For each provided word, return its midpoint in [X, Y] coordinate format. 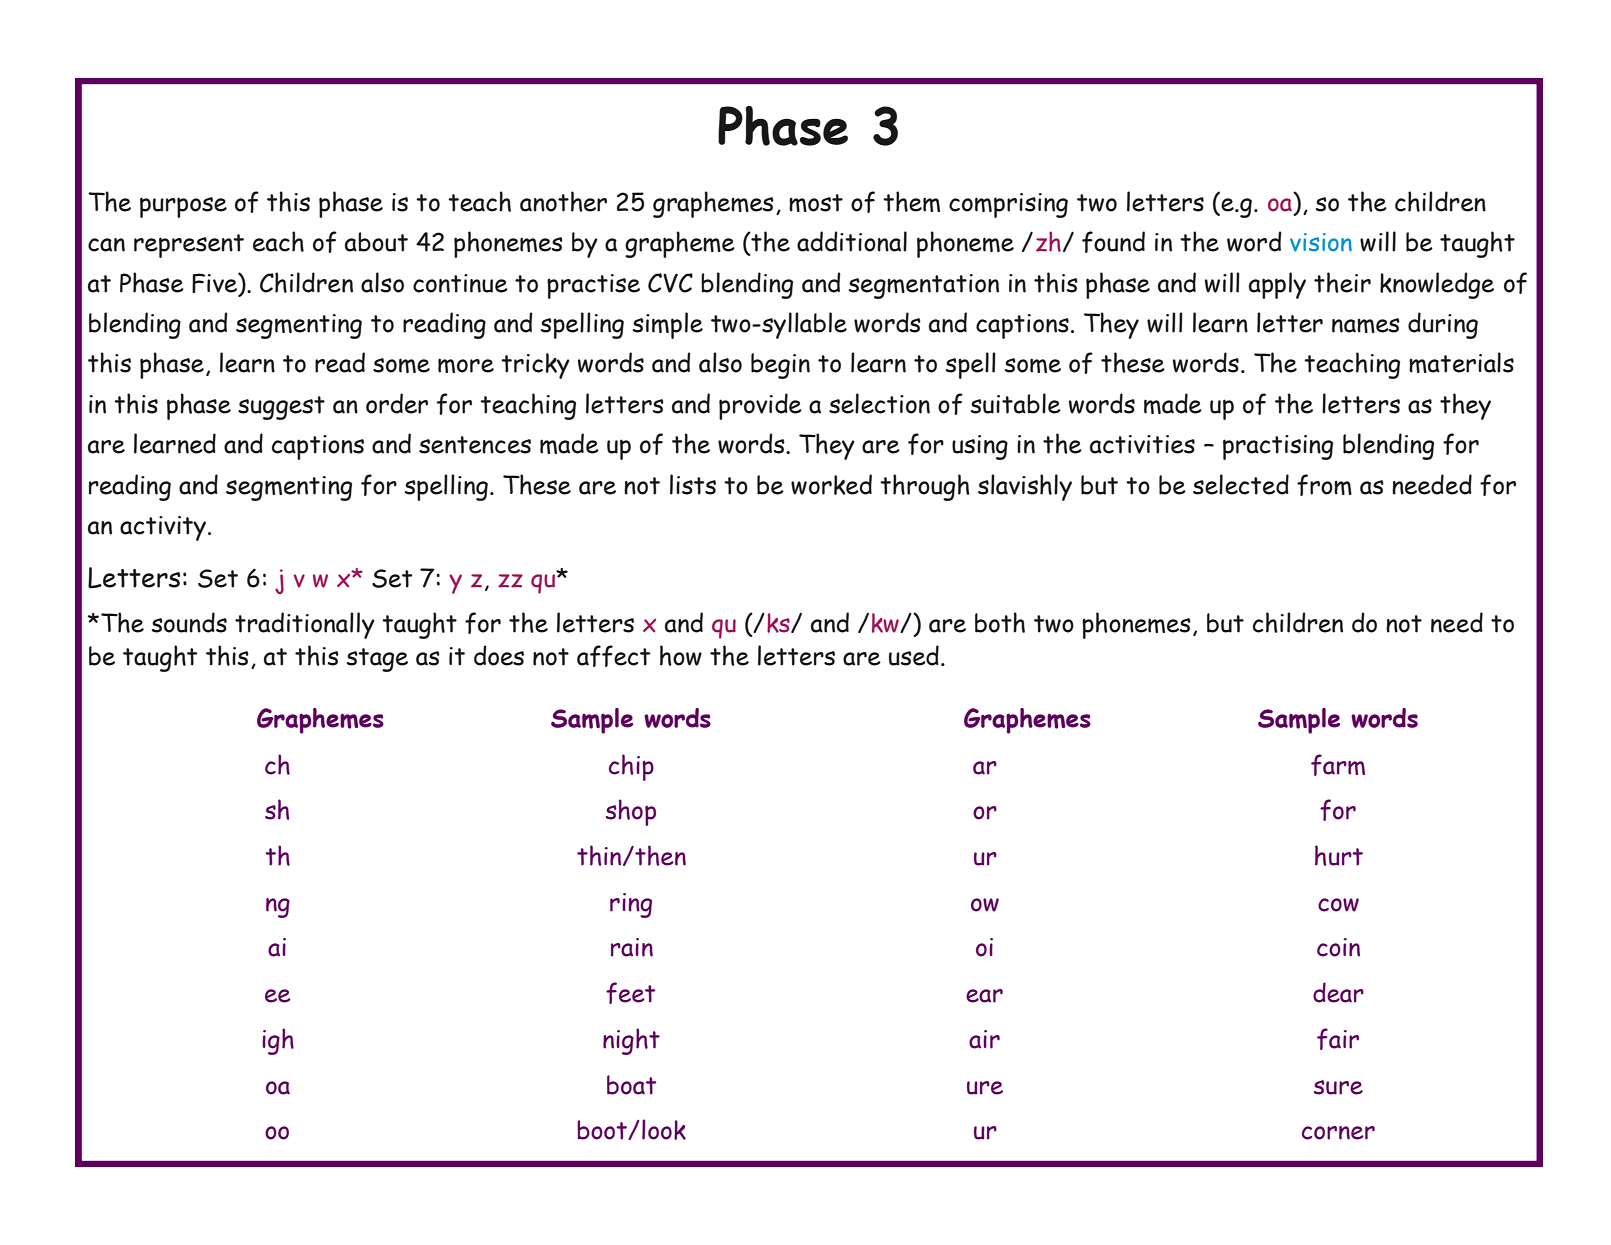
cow [1338, 905]
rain [632, 947]
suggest [281, 408]
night [631, 1041]
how [681, 655]
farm [1338, 765]
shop [631, 812]
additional [852, 241]
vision [1321, 242]
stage [377, 660]
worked [831, 484]
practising [1278, 447]
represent [189, 246]
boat [631, 1085]
